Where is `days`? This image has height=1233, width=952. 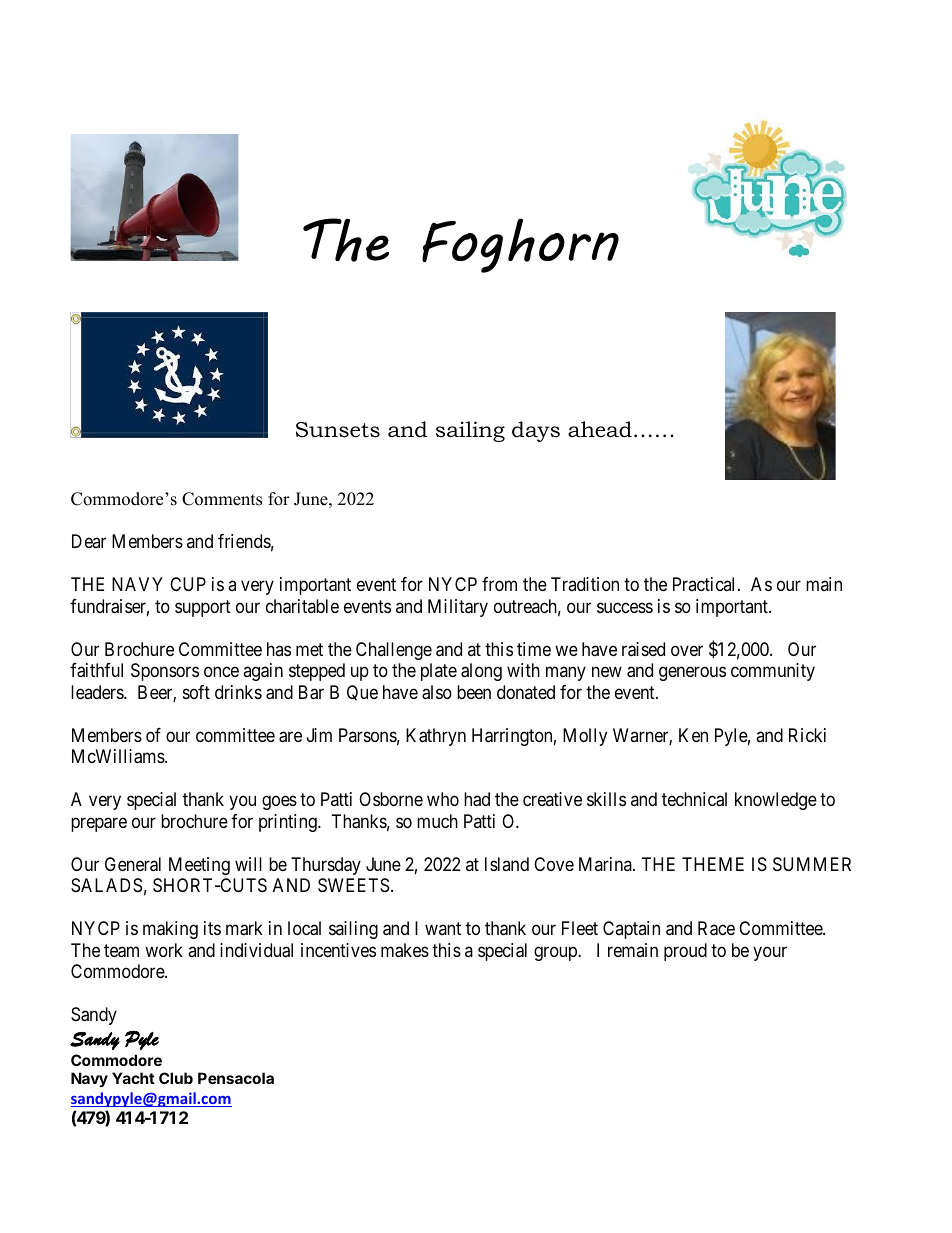 days is located at coordinates (536, 431).
